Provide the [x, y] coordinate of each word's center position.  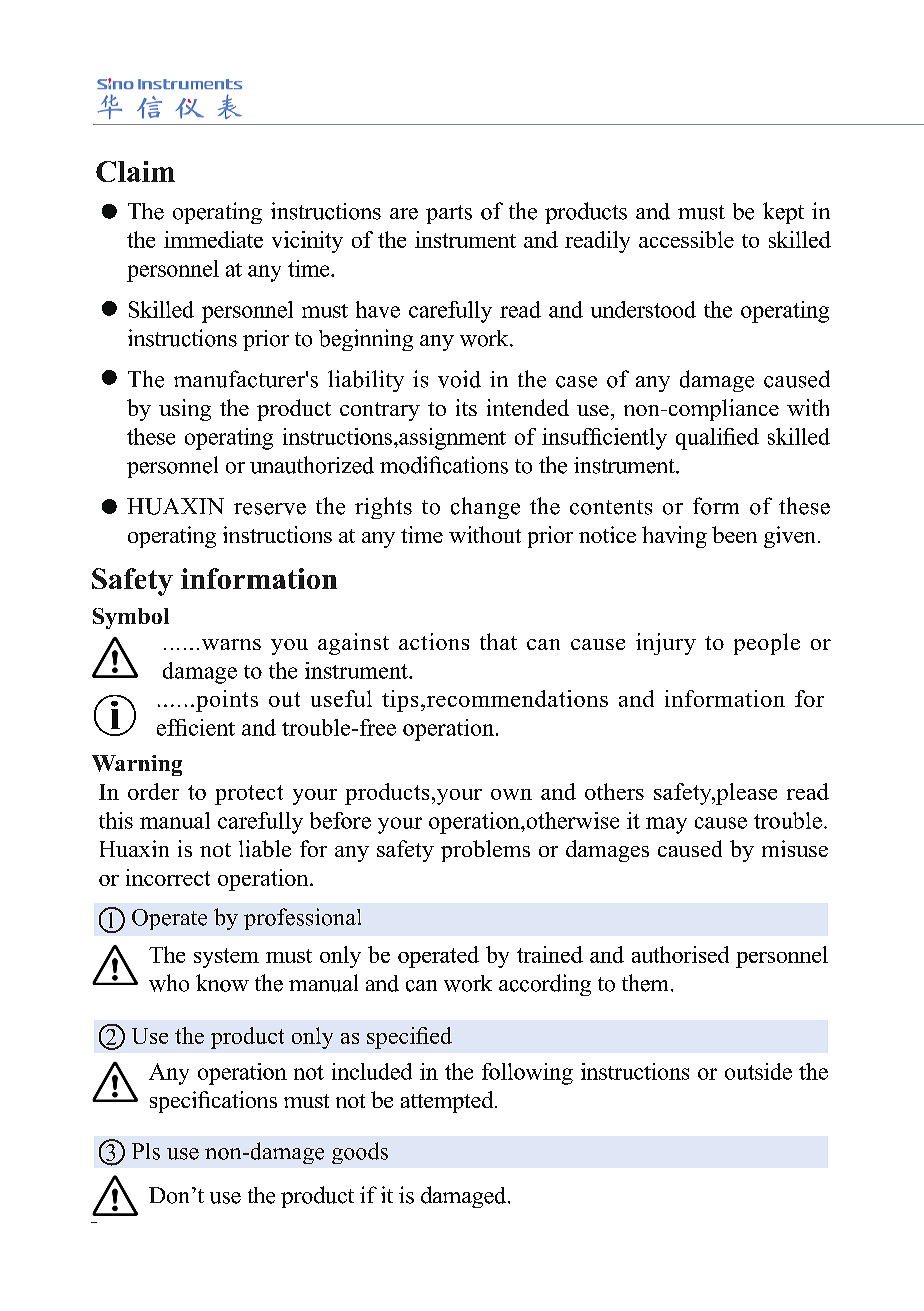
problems [485, 851]
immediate [213, 239]
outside [758, 1071]
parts [449, 214]
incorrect [168, 877]
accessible [686, 239]
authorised [680, 954]
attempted [448, 1102]
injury [666, 644]
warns [231, 644]
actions [434, 641]
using [185, 410]
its [466, 407]
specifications [213, 1102]
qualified [717, 439]
